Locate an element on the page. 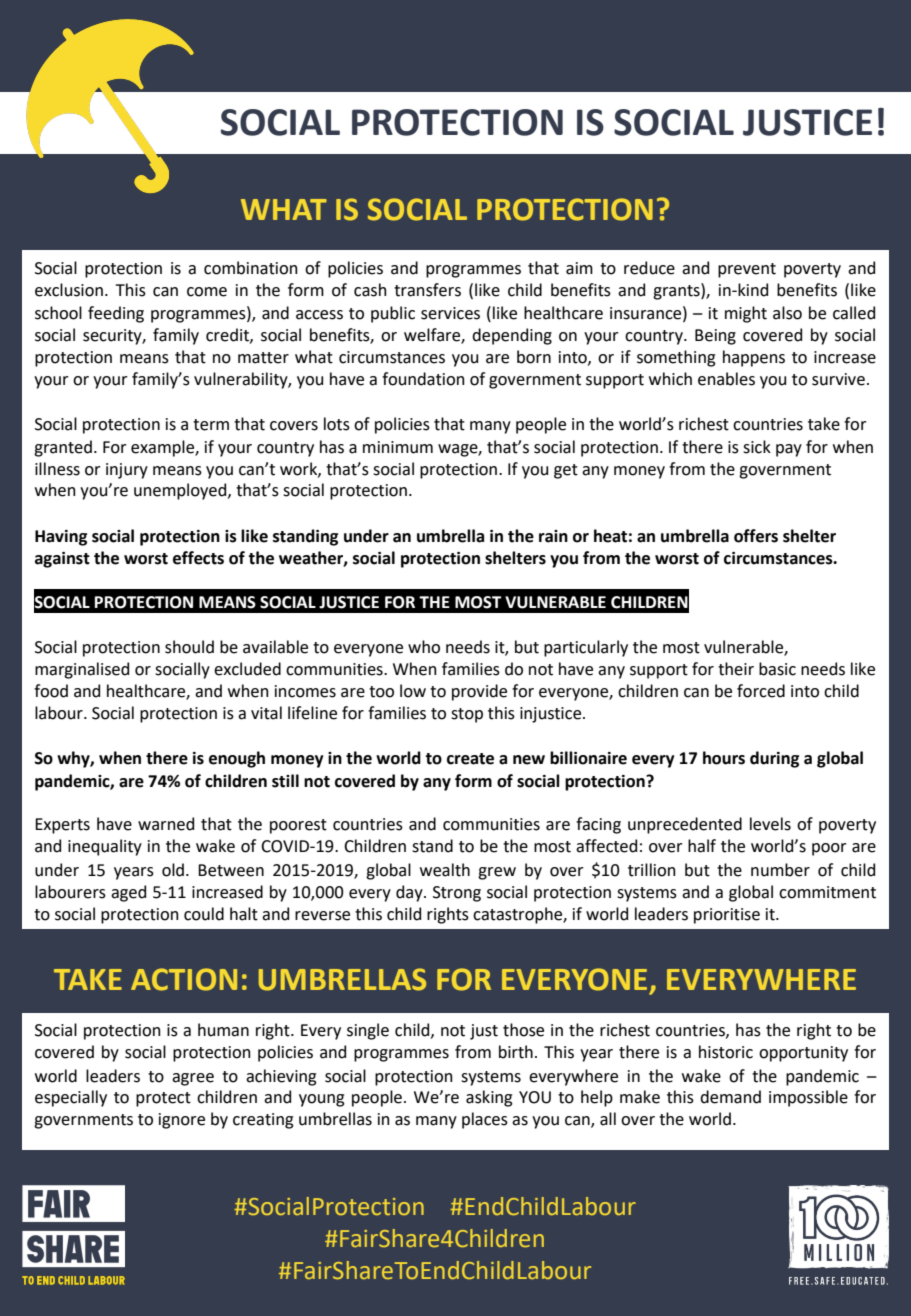 The height and width of the page is (1316, 911). prioritise is located at coordinates (727, 916).
